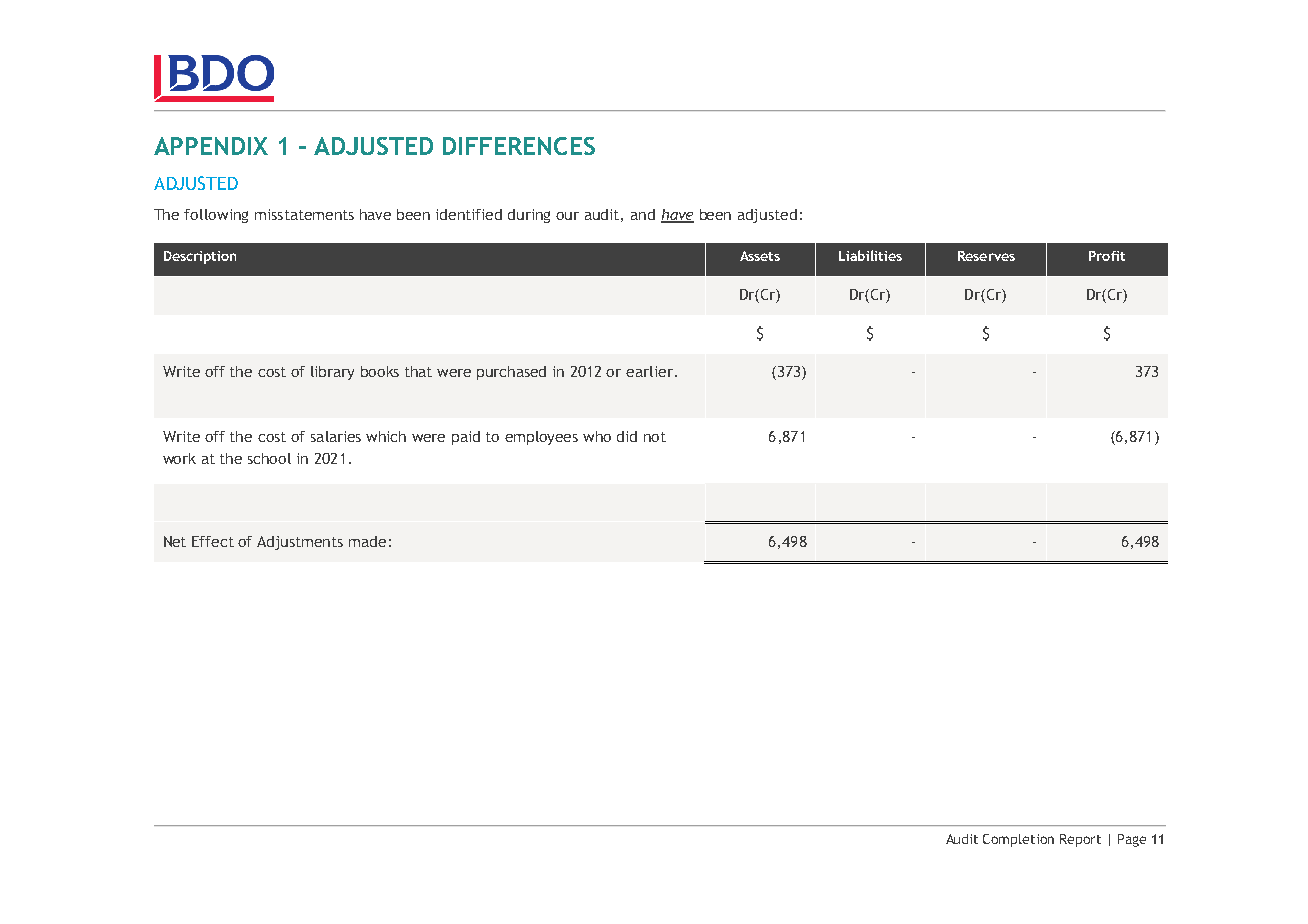  Describe the element at coordinates (627, 436) in the screenshot. I see `did` at that location.
